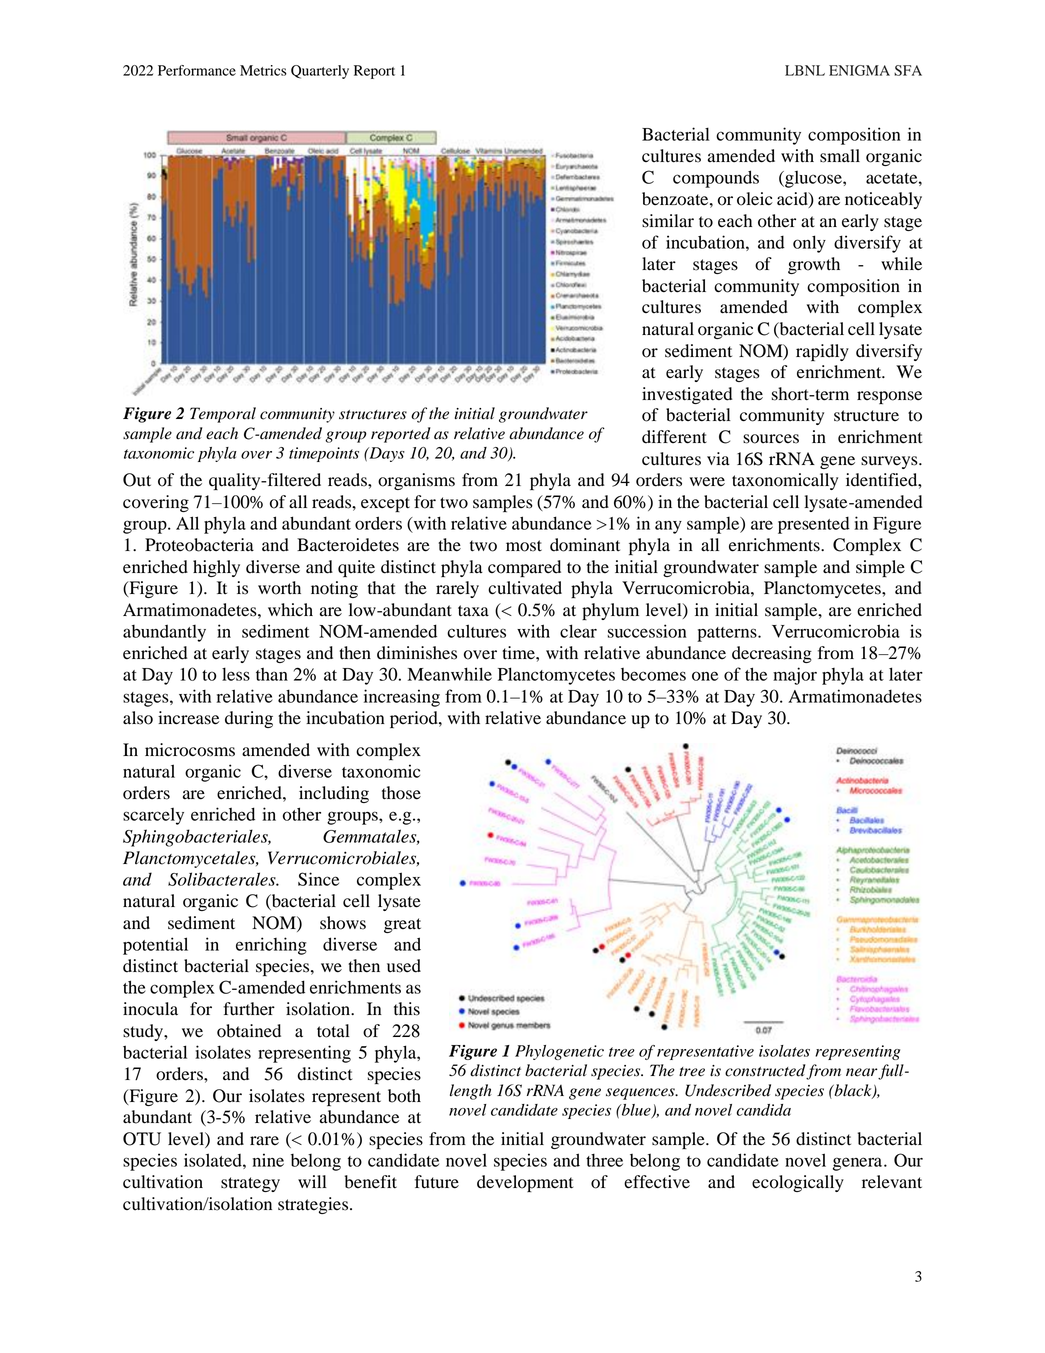  Describe the element at coordinates (197, 70) in the screenshot. I see `Performance` at that location.
